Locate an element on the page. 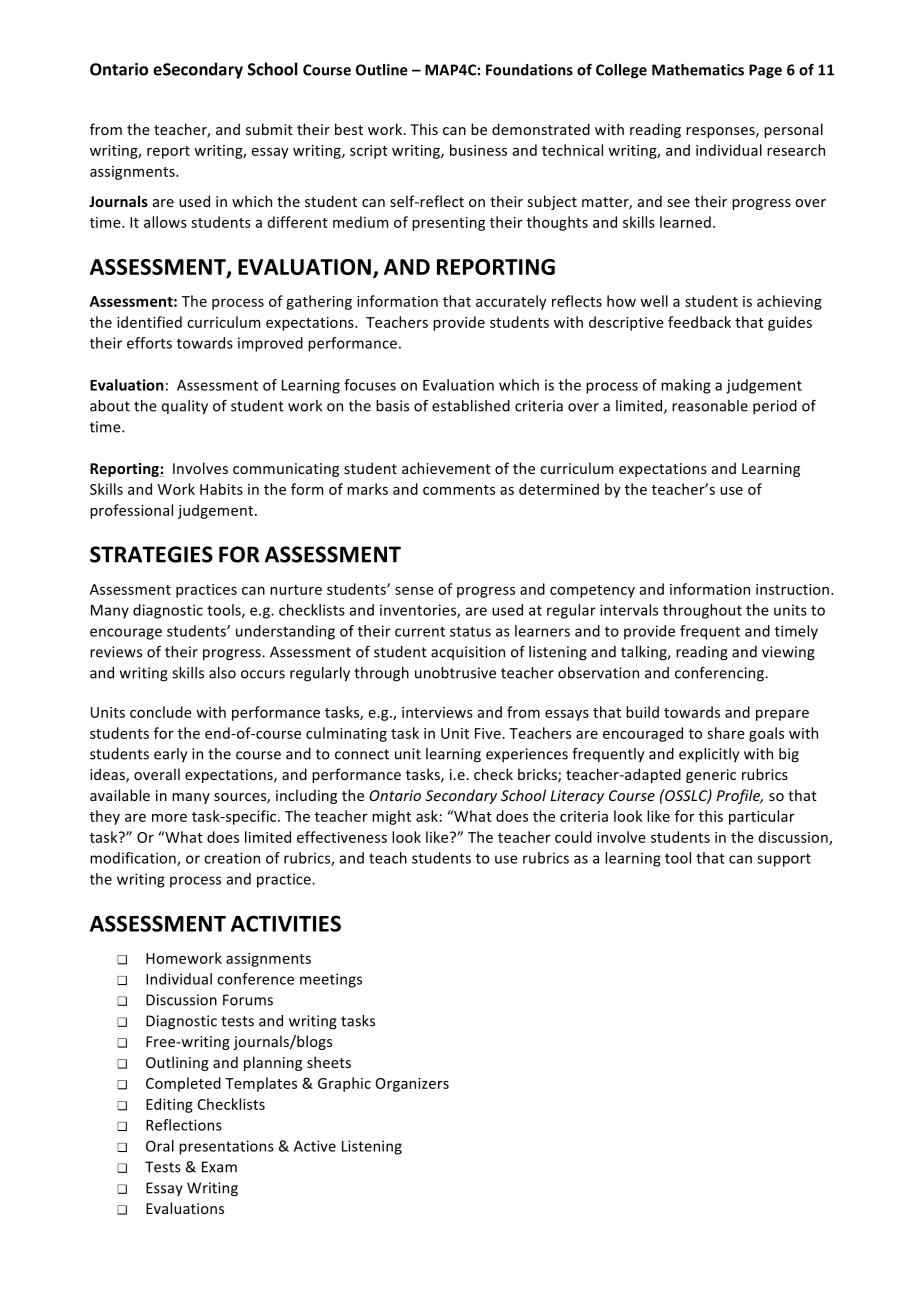  submit is located at coordinates (269, 129).
